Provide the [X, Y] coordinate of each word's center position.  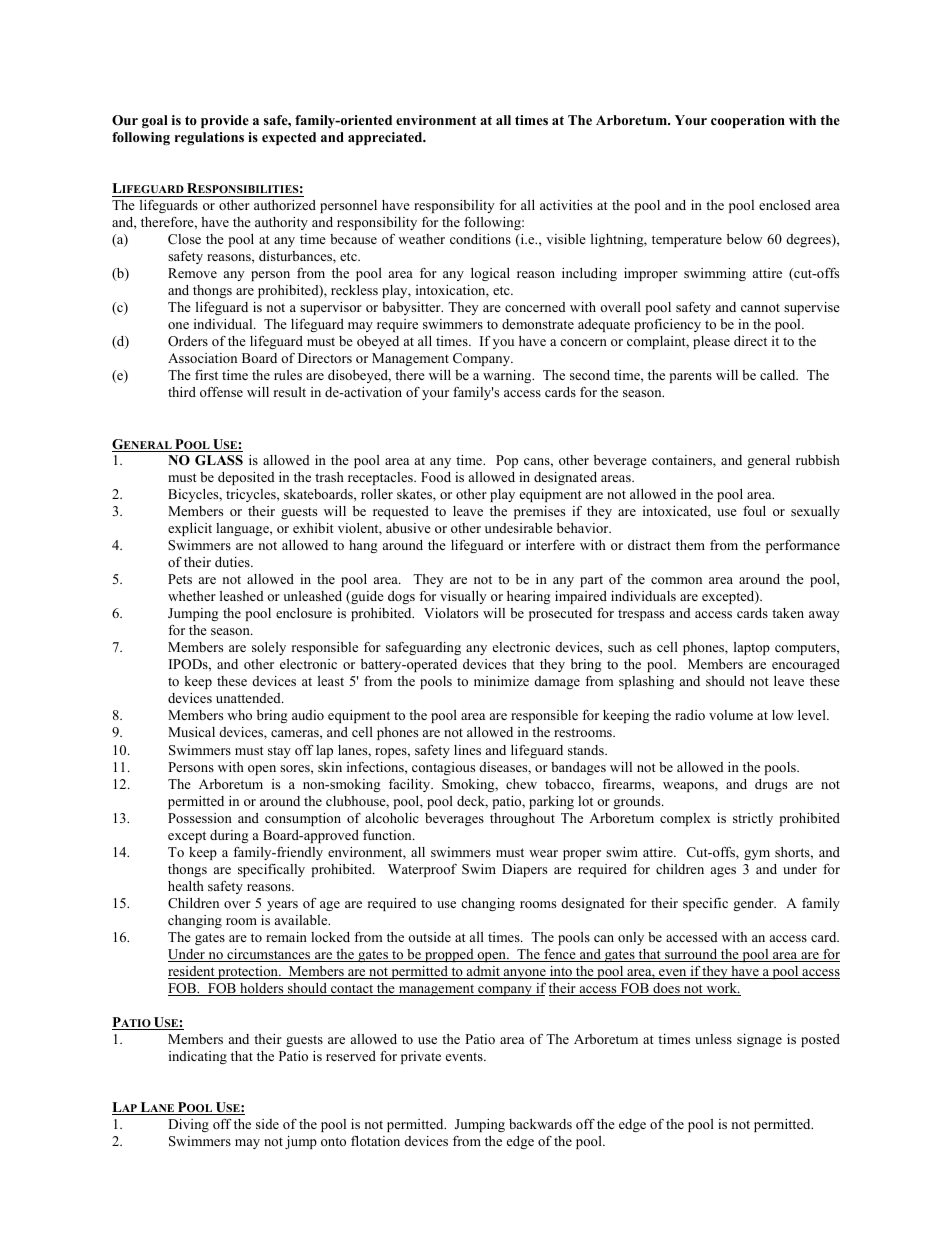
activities [566, 205]
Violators [451, 613]
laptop [752, 648]
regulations [209, 138]
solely [269, 648]
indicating [198, 1057]
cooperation [748, 121]
